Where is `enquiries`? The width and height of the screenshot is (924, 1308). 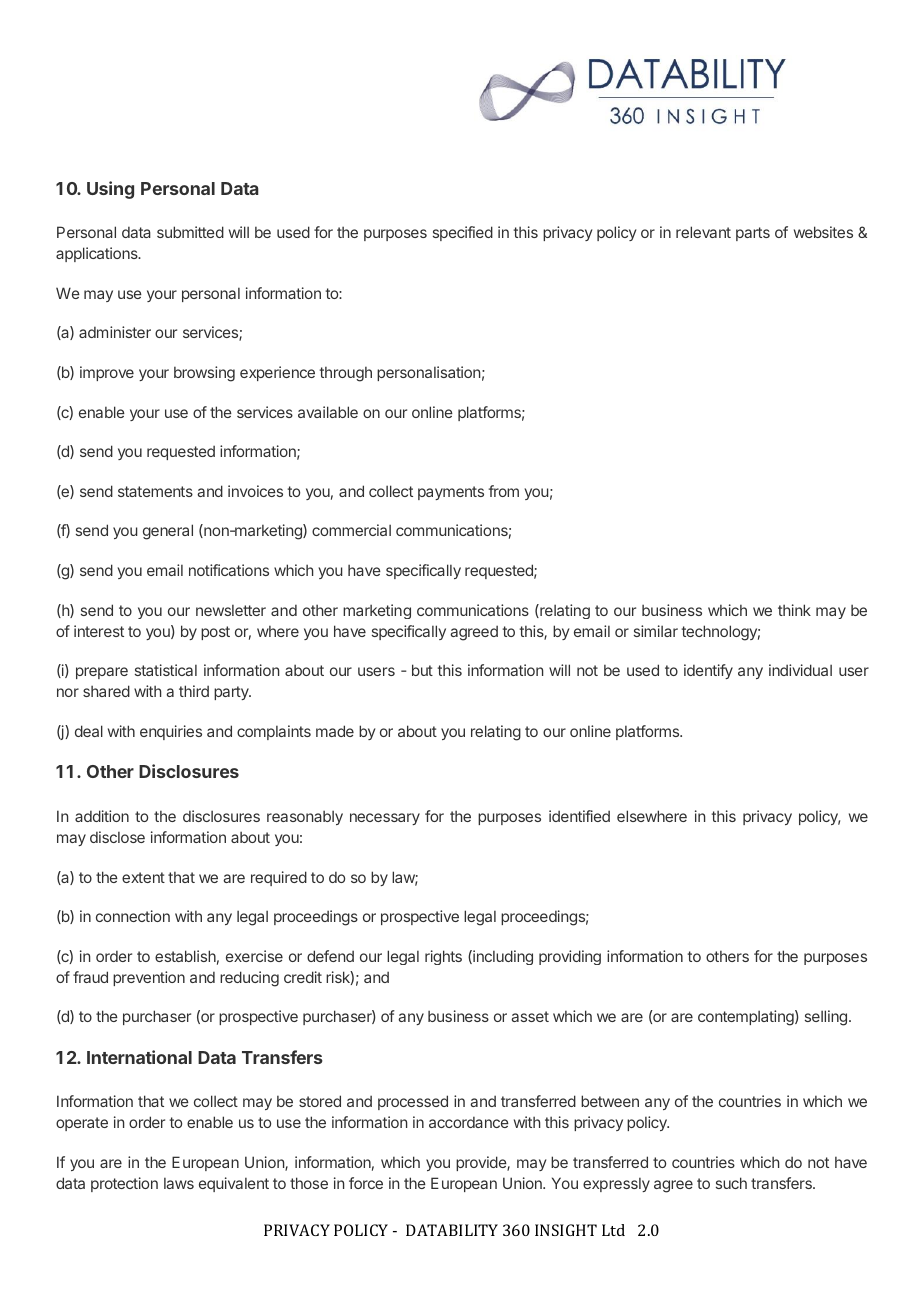
enquiries is located at coordinates (171, 732).
